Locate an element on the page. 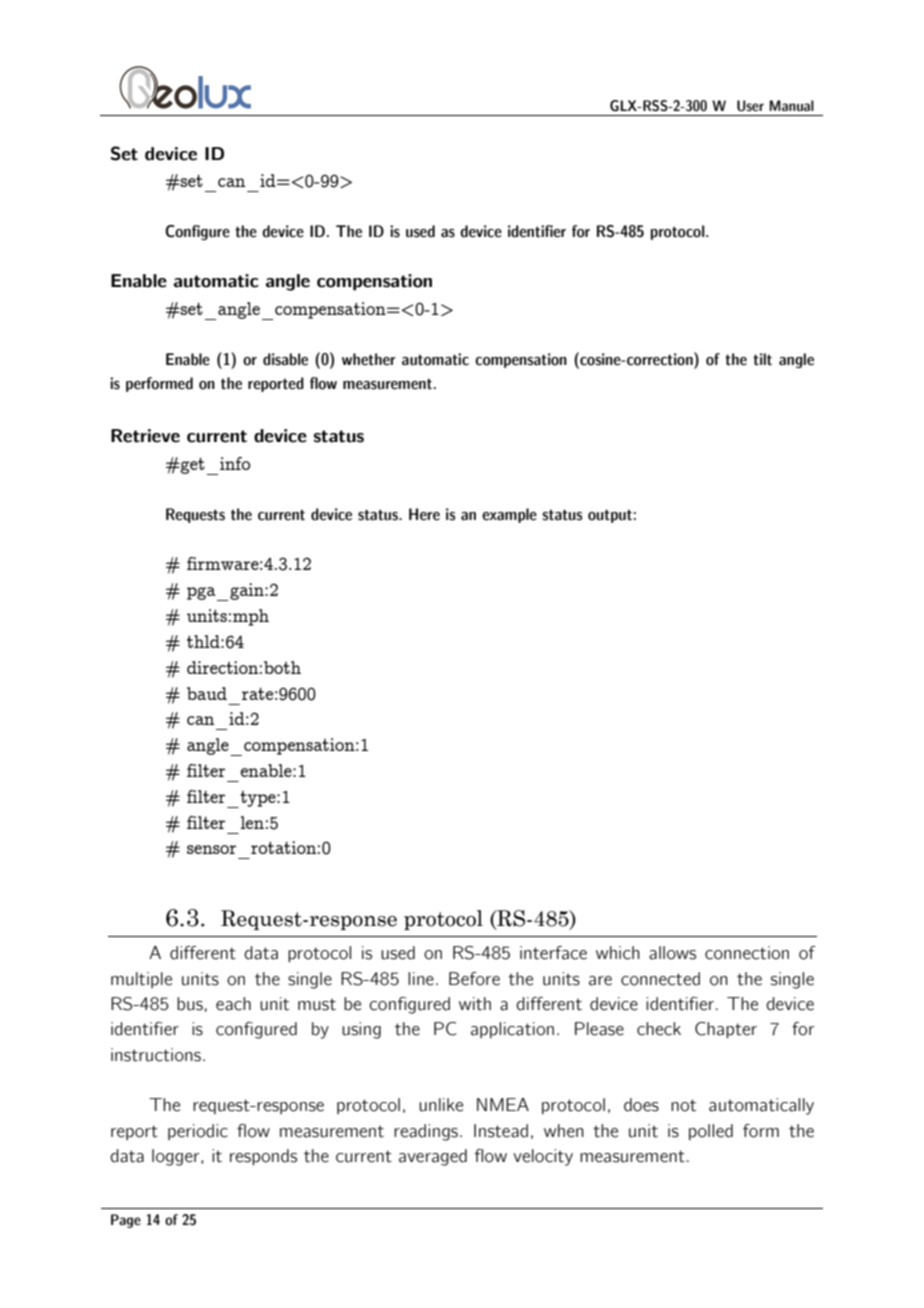 This image has width=924, height=1308. connection is located at coordinates (747, 953).
